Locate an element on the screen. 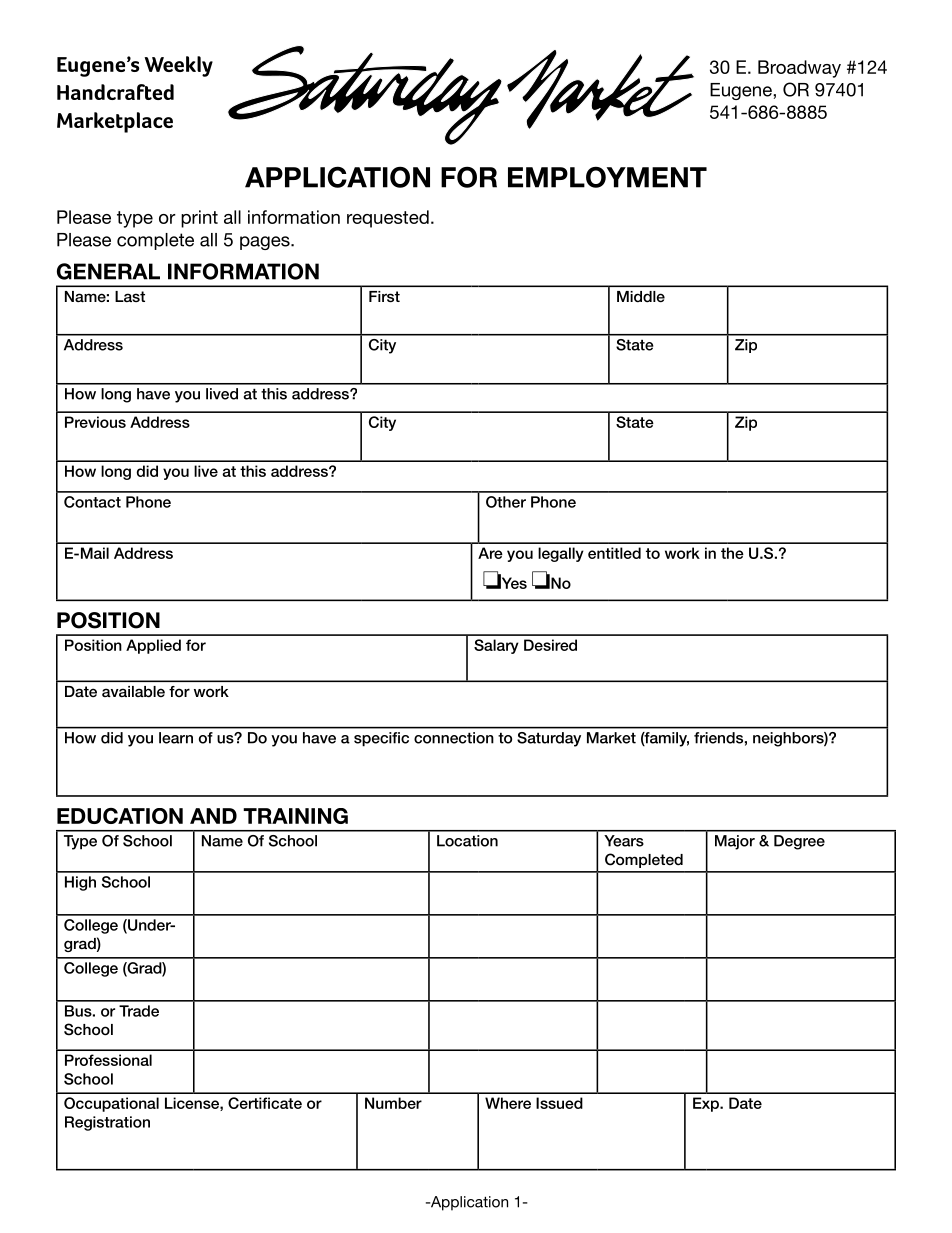 The image size is (952, 1233). Other is located at coordinates (506, 502).
